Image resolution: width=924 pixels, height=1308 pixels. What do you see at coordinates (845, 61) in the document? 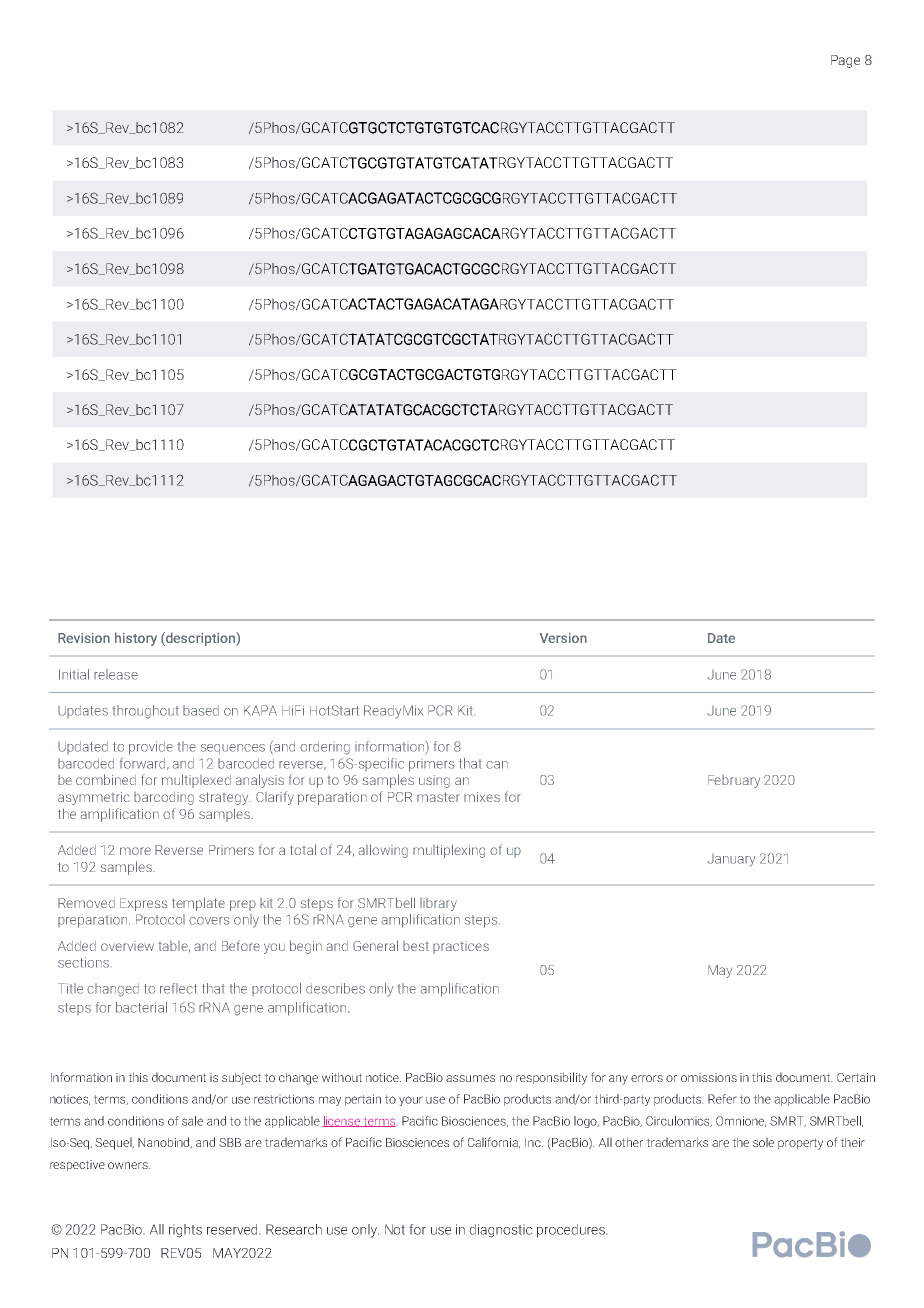
I see `Page` at bounding box center [845, 61].
